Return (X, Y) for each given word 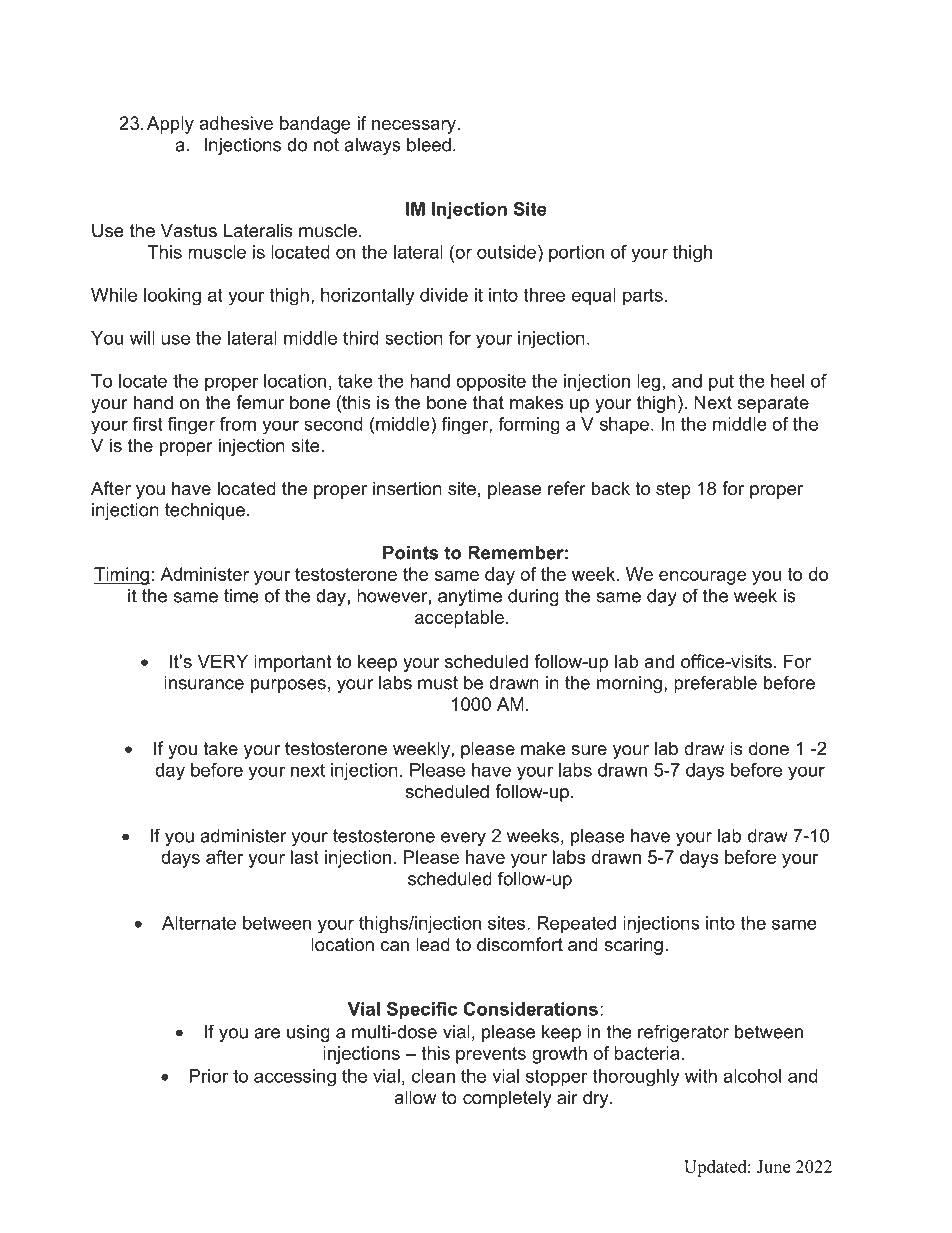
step (673, 490)
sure (589, 750)
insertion (407, 488)
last (305, 857)
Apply (170, 125)
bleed (429, 145)
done (769, 748)
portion (576, 254)
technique (205, 511)
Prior (209, 1076)
